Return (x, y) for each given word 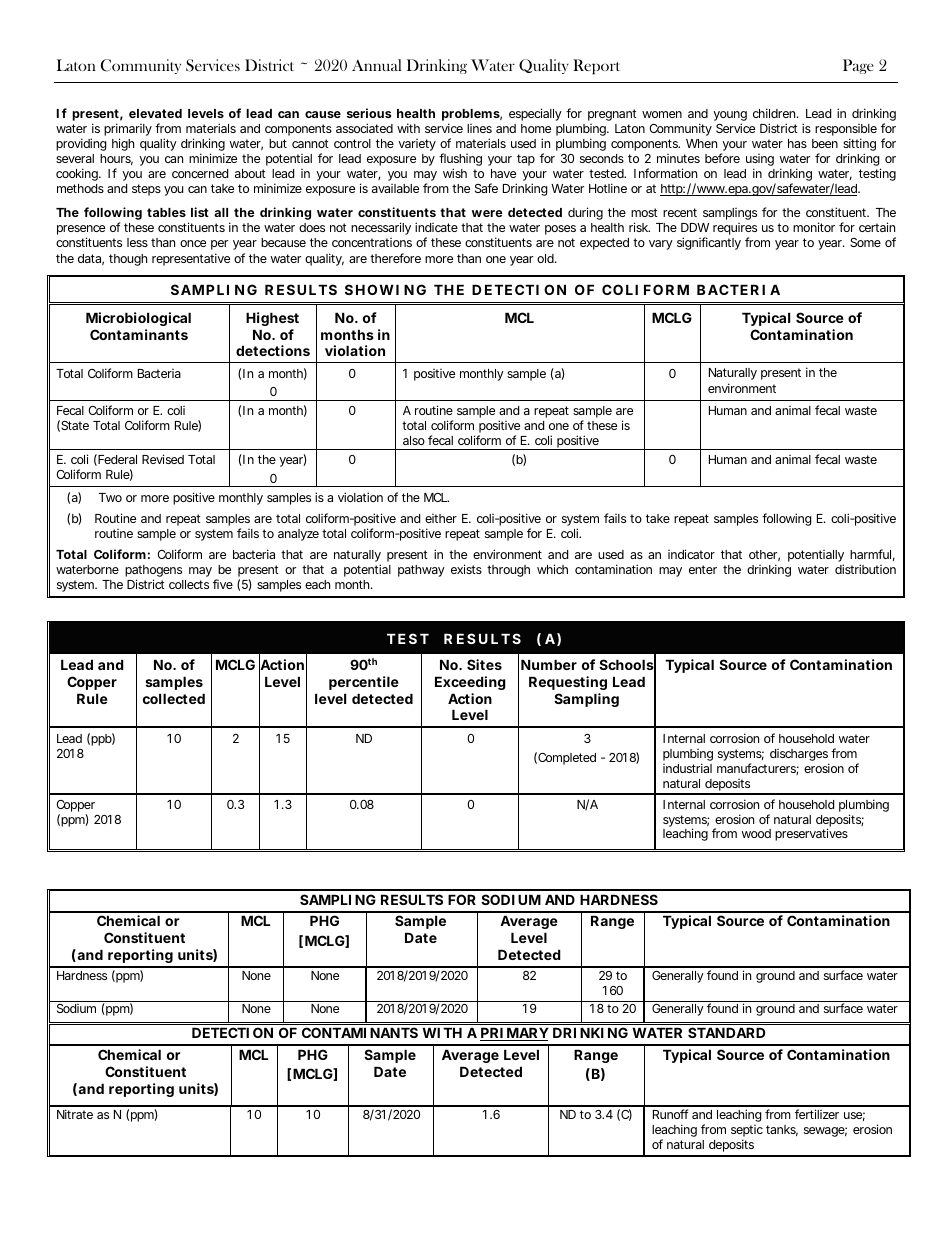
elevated (155, 113)
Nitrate (75, 1114)
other (764, 555)
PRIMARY (514, 1034)
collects (189, 584)
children (776, 113)
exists (466, 569)
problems (472, 116)
